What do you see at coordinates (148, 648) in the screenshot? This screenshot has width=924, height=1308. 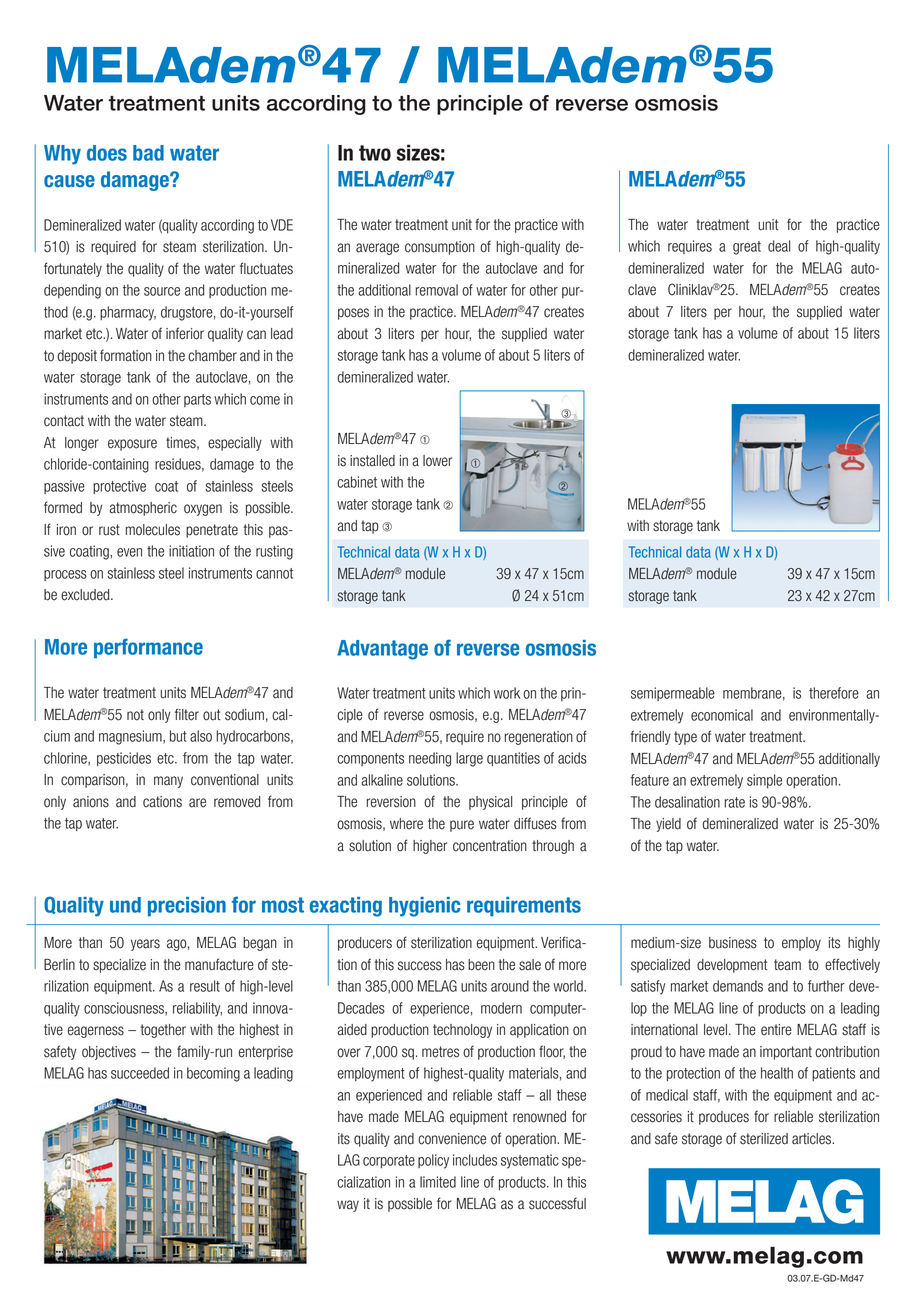 I see `performance` at bounding box center [148, 648].
